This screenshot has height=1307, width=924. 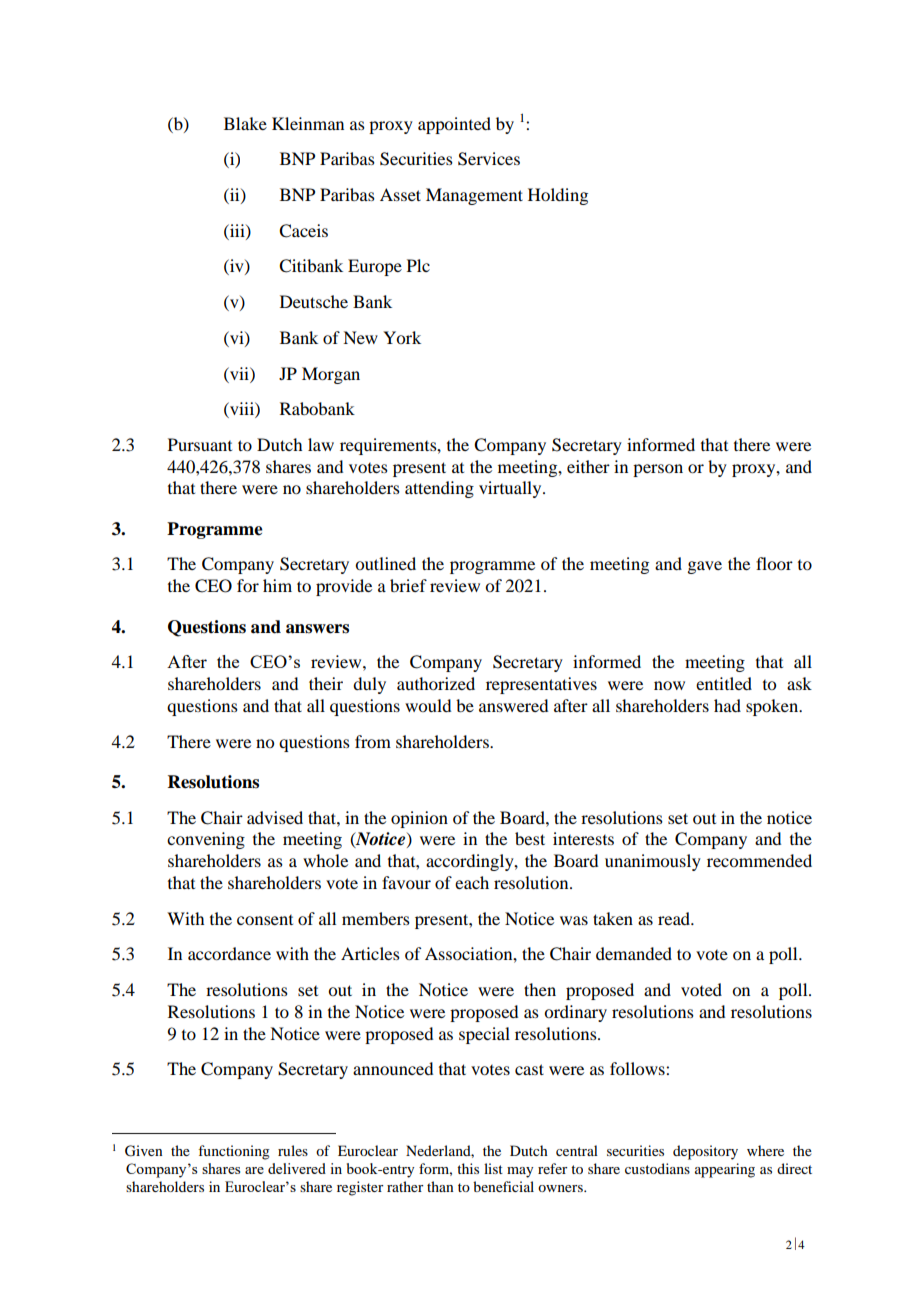 What do you see at coordinates (200, 444) in the screenshot?
I see `Pursuant` at bounding box center [200, 444].
